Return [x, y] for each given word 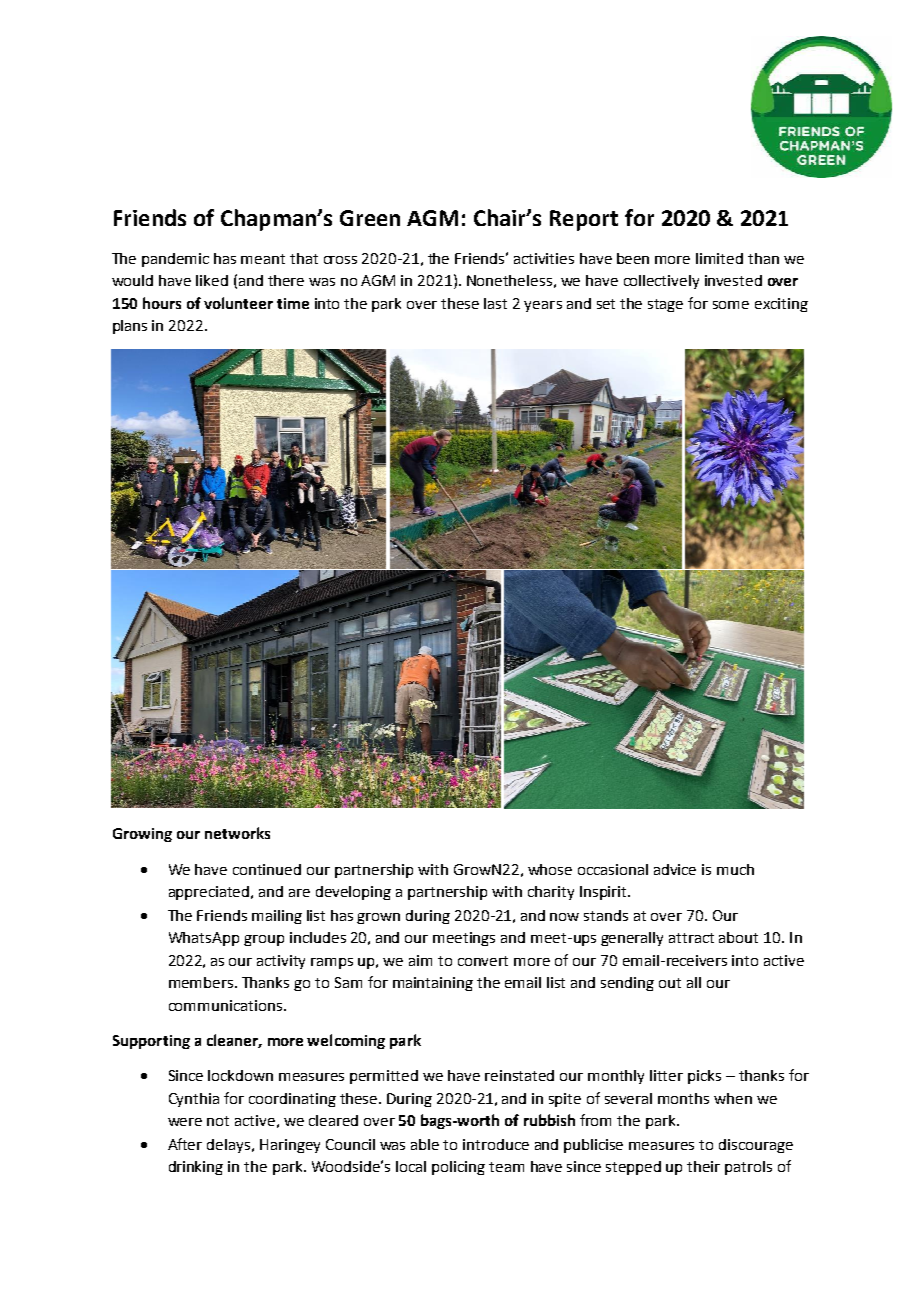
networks [237, 833]
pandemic [175, 260]
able [425, 1144]
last [495, 303]
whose [550, 869]
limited [719, 258]
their [703, 1166]
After [185, 1144]
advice [675, 869]
